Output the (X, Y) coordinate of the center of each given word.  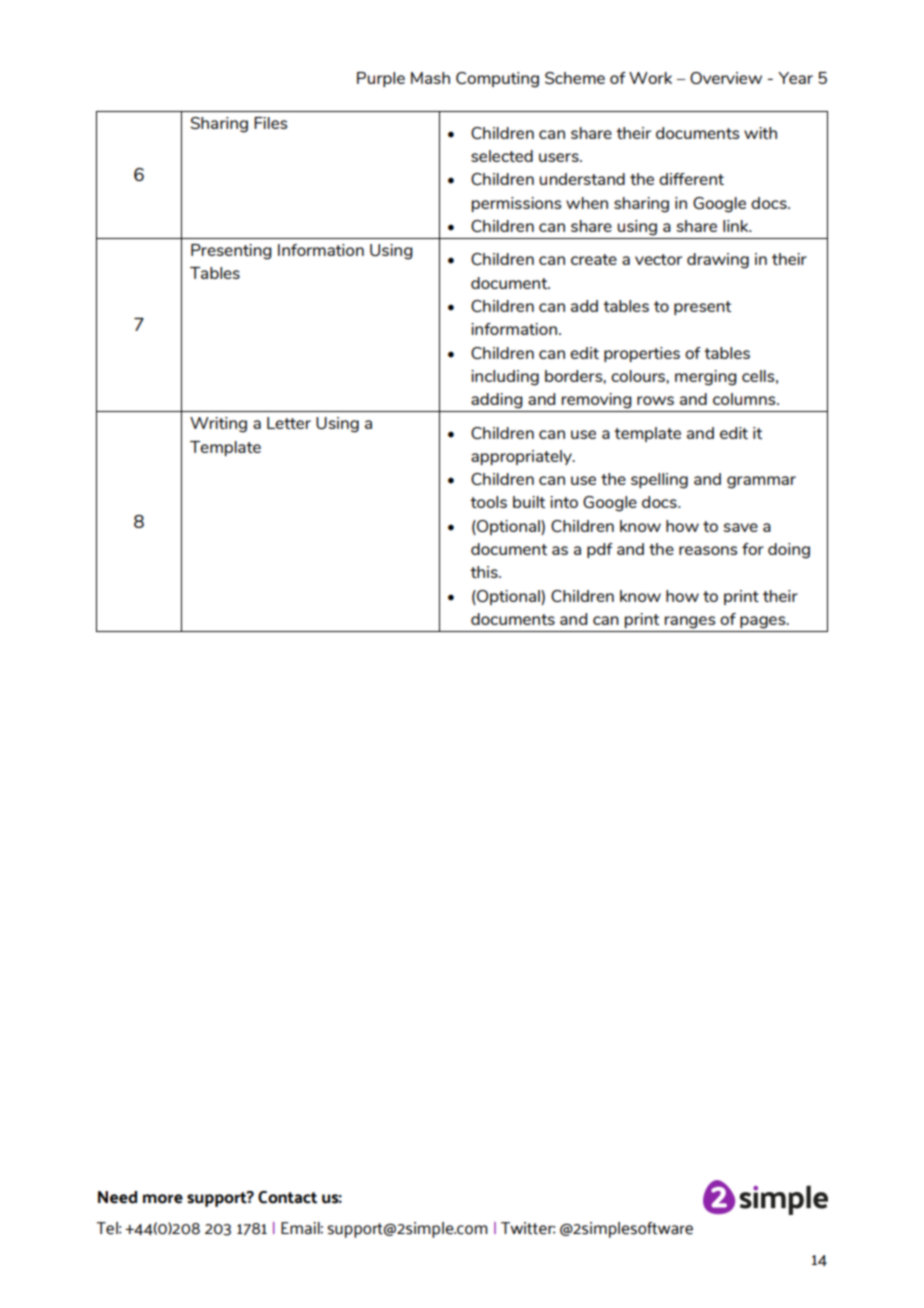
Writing (218, 425)
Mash (430, 78)
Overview (726, 78)
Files (270, 123)
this (485, 572)
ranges (690, 622)
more (163, 1199)
